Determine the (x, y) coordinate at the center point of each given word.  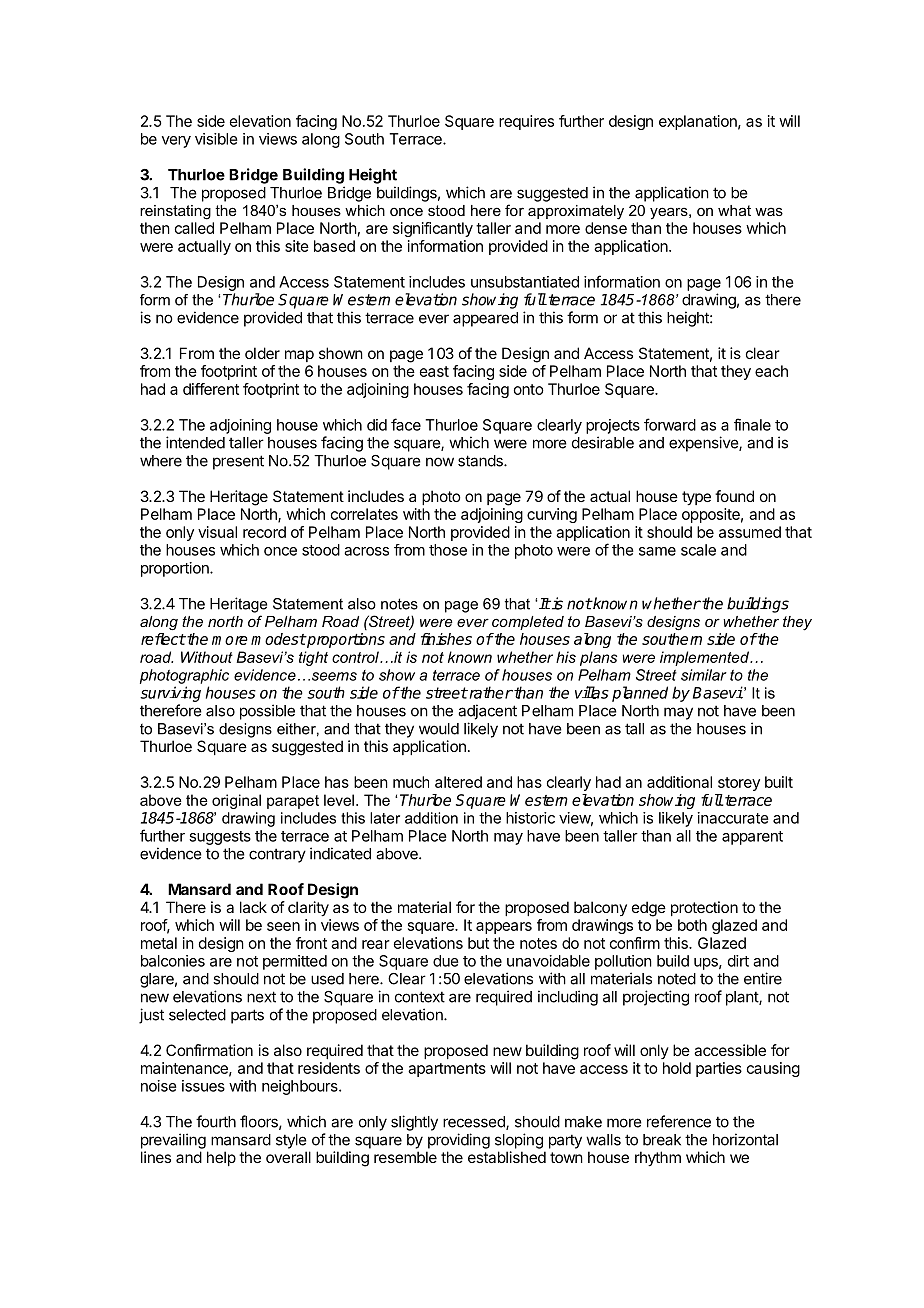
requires (526, 122)
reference (679, 1121)
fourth (216, 1121)
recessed (475, 1123)
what (734, 210)
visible (216, 139)
